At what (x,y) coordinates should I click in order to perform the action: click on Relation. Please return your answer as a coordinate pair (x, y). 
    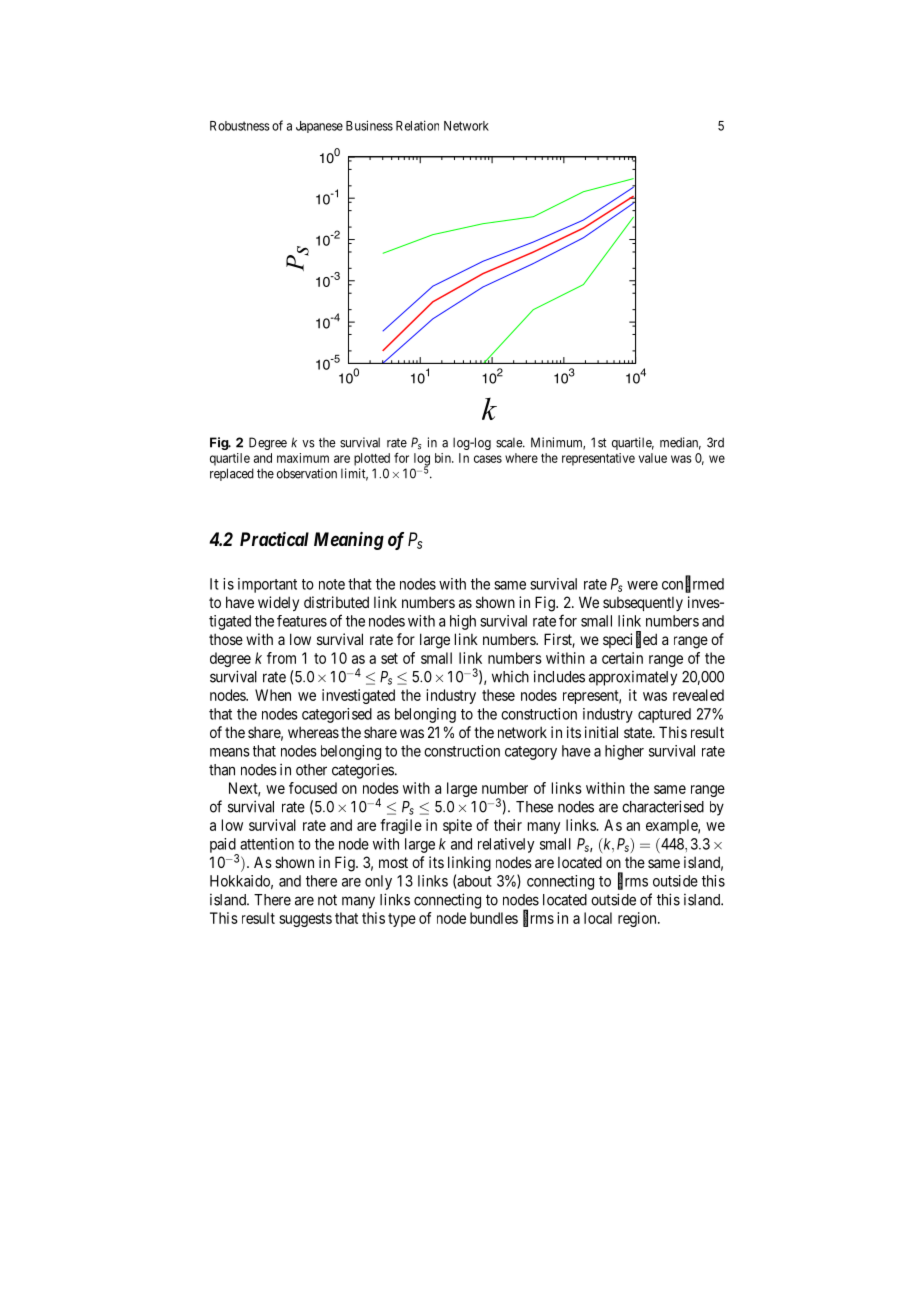
    Looking at the image, I should click on (417, 125).
